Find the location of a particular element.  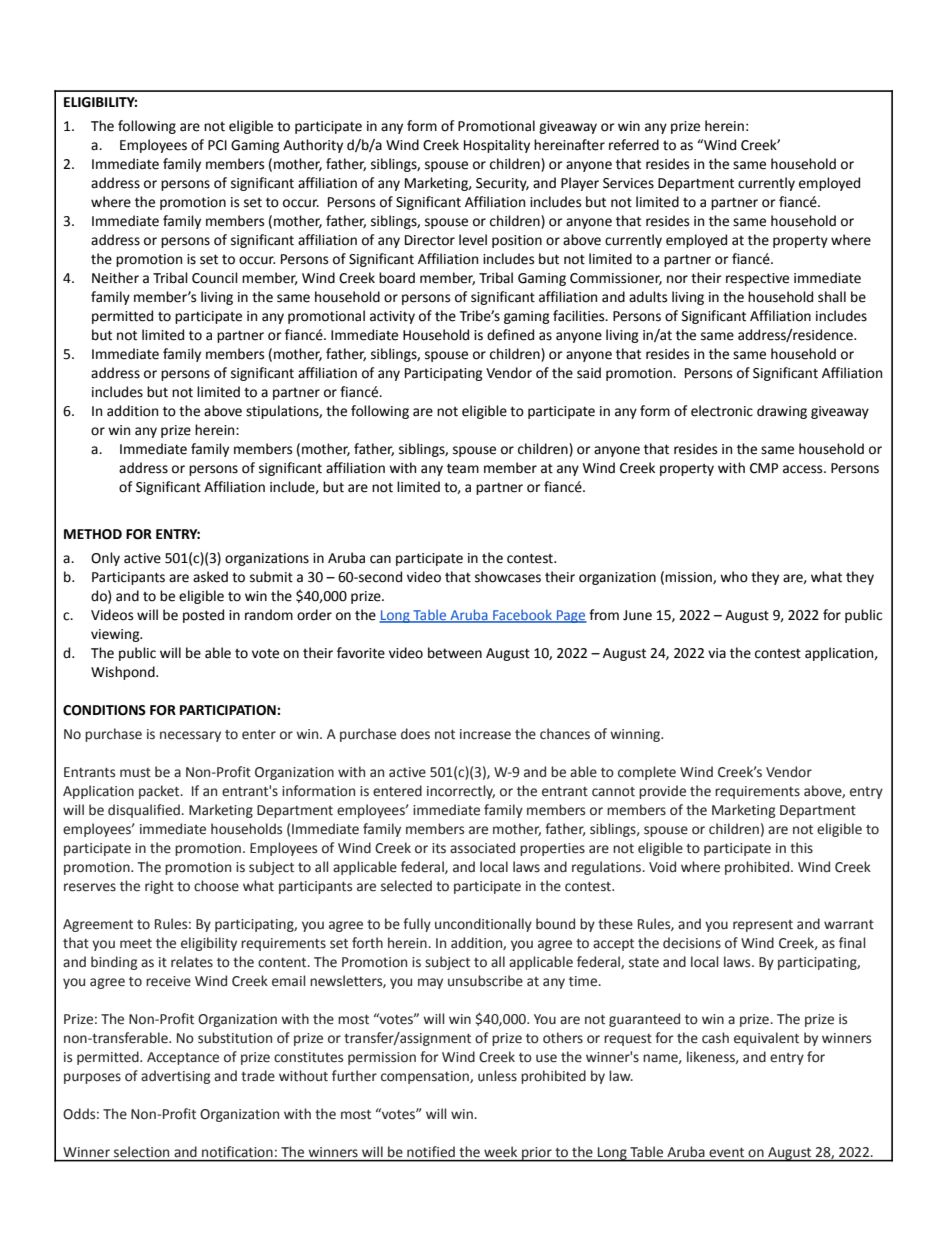

team is located at coordinates (463, 469).
